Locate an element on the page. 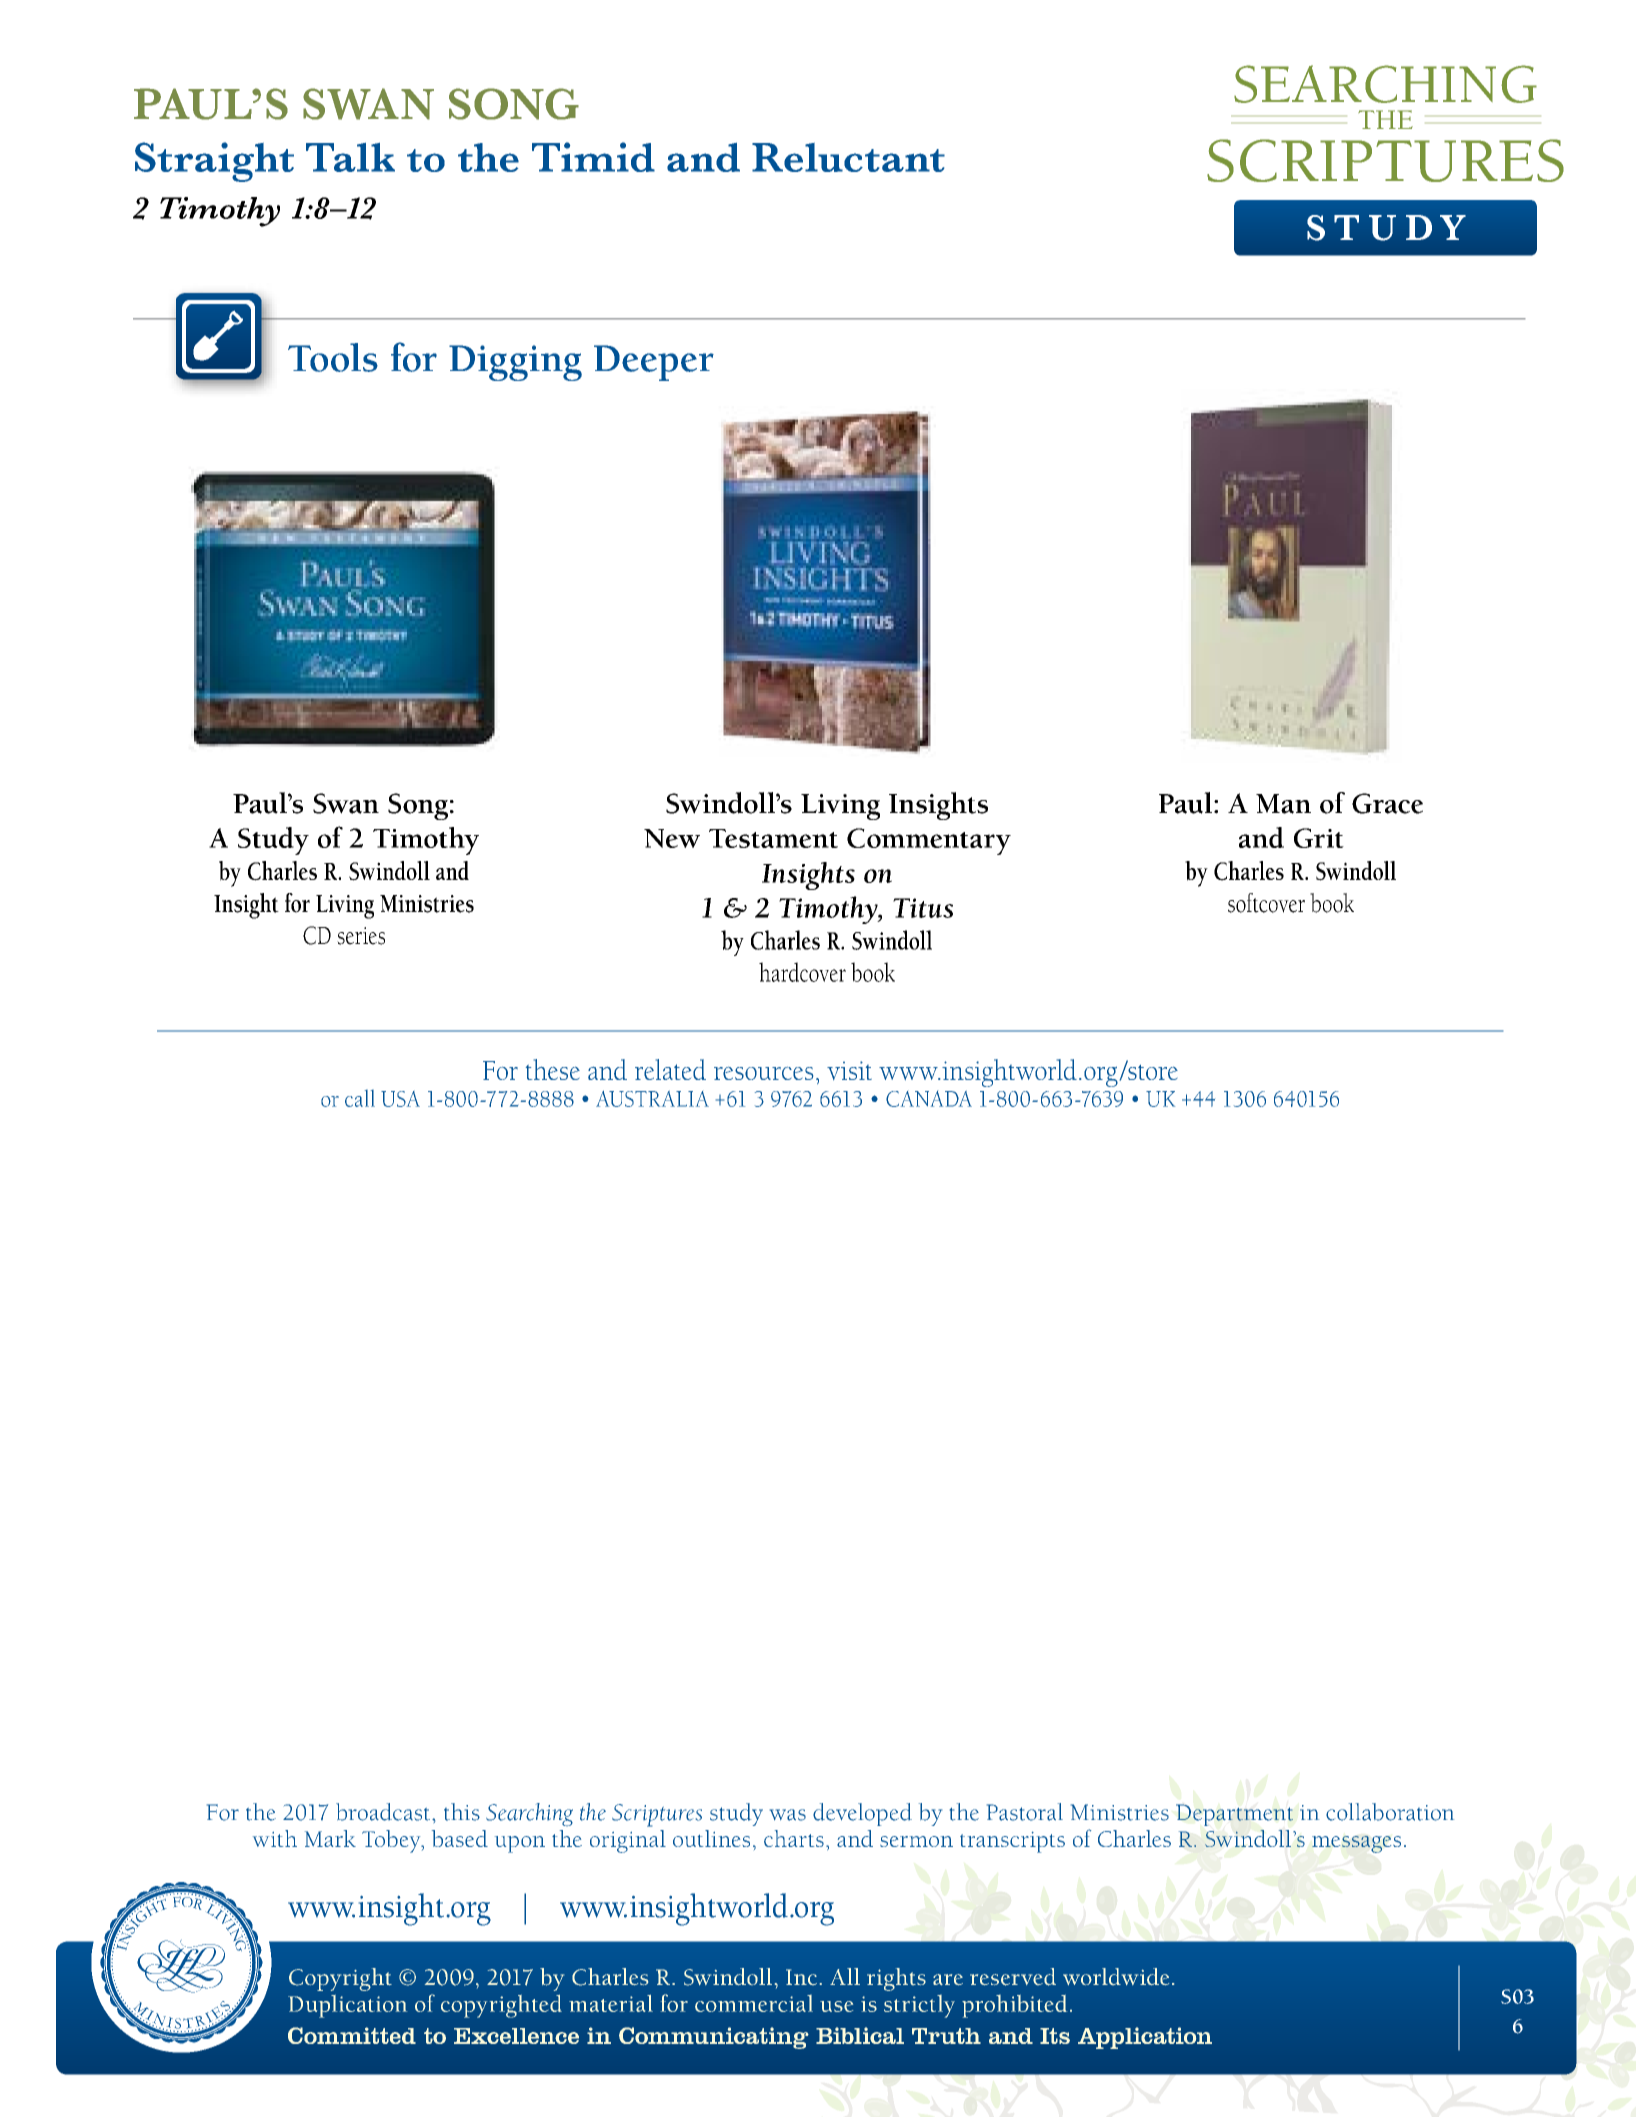 Image resolution: width=1636 pixels, height=2117 pixels. hardcover is located at coordinates (802, 972).
